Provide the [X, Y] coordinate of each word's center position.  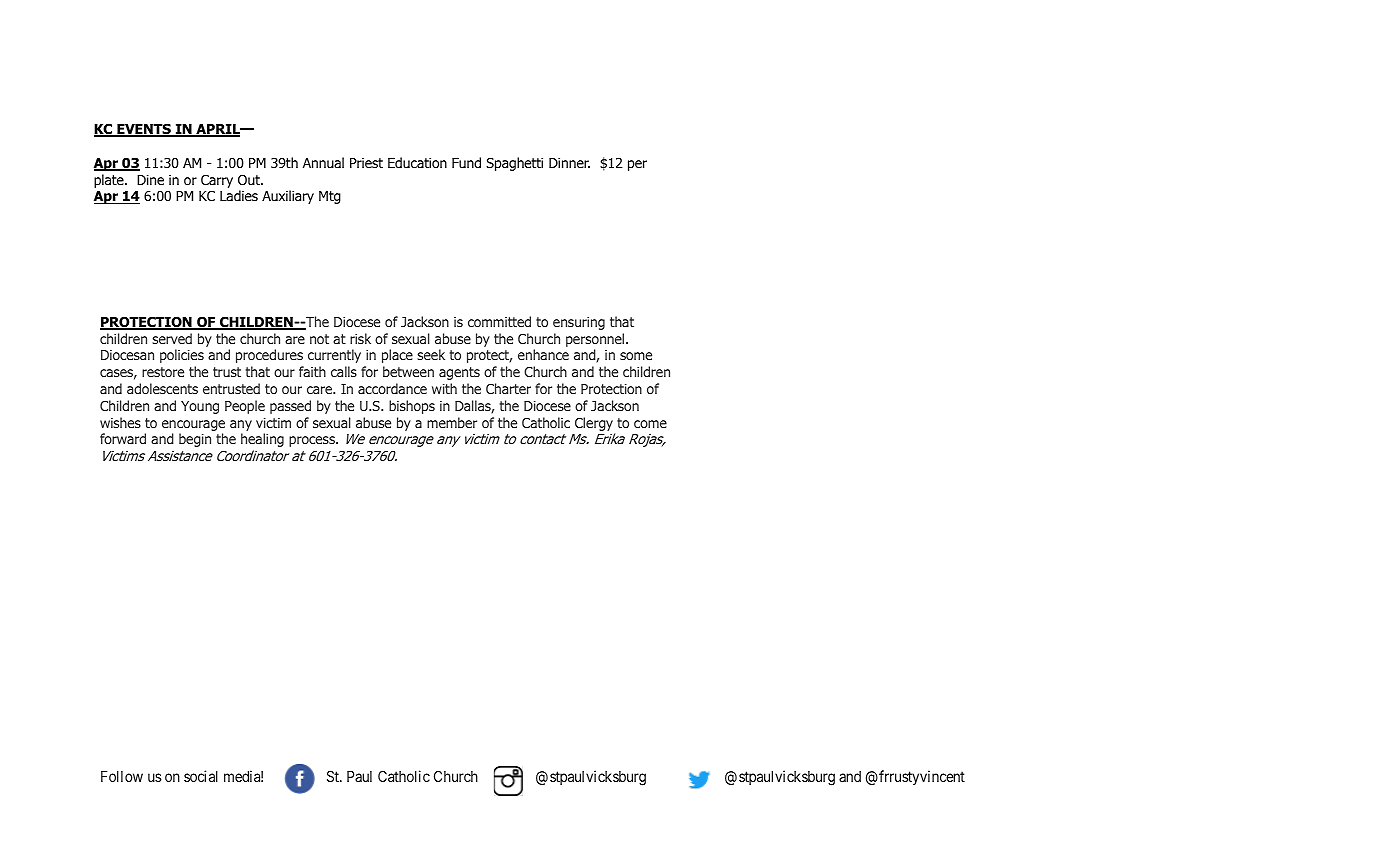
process [313, 441]
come [650, 424]
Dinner [569, 163]
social [201, 776]
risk [360, 338]
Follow [122, 776]
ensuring [579, 323]
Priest [366, 163]
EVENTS [144, 130]
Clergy [594, 424]
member [452, 422]
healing [262, 440]
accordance [392, 388]
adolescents [162, 388]
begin [195, 440]
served [172, 338]
